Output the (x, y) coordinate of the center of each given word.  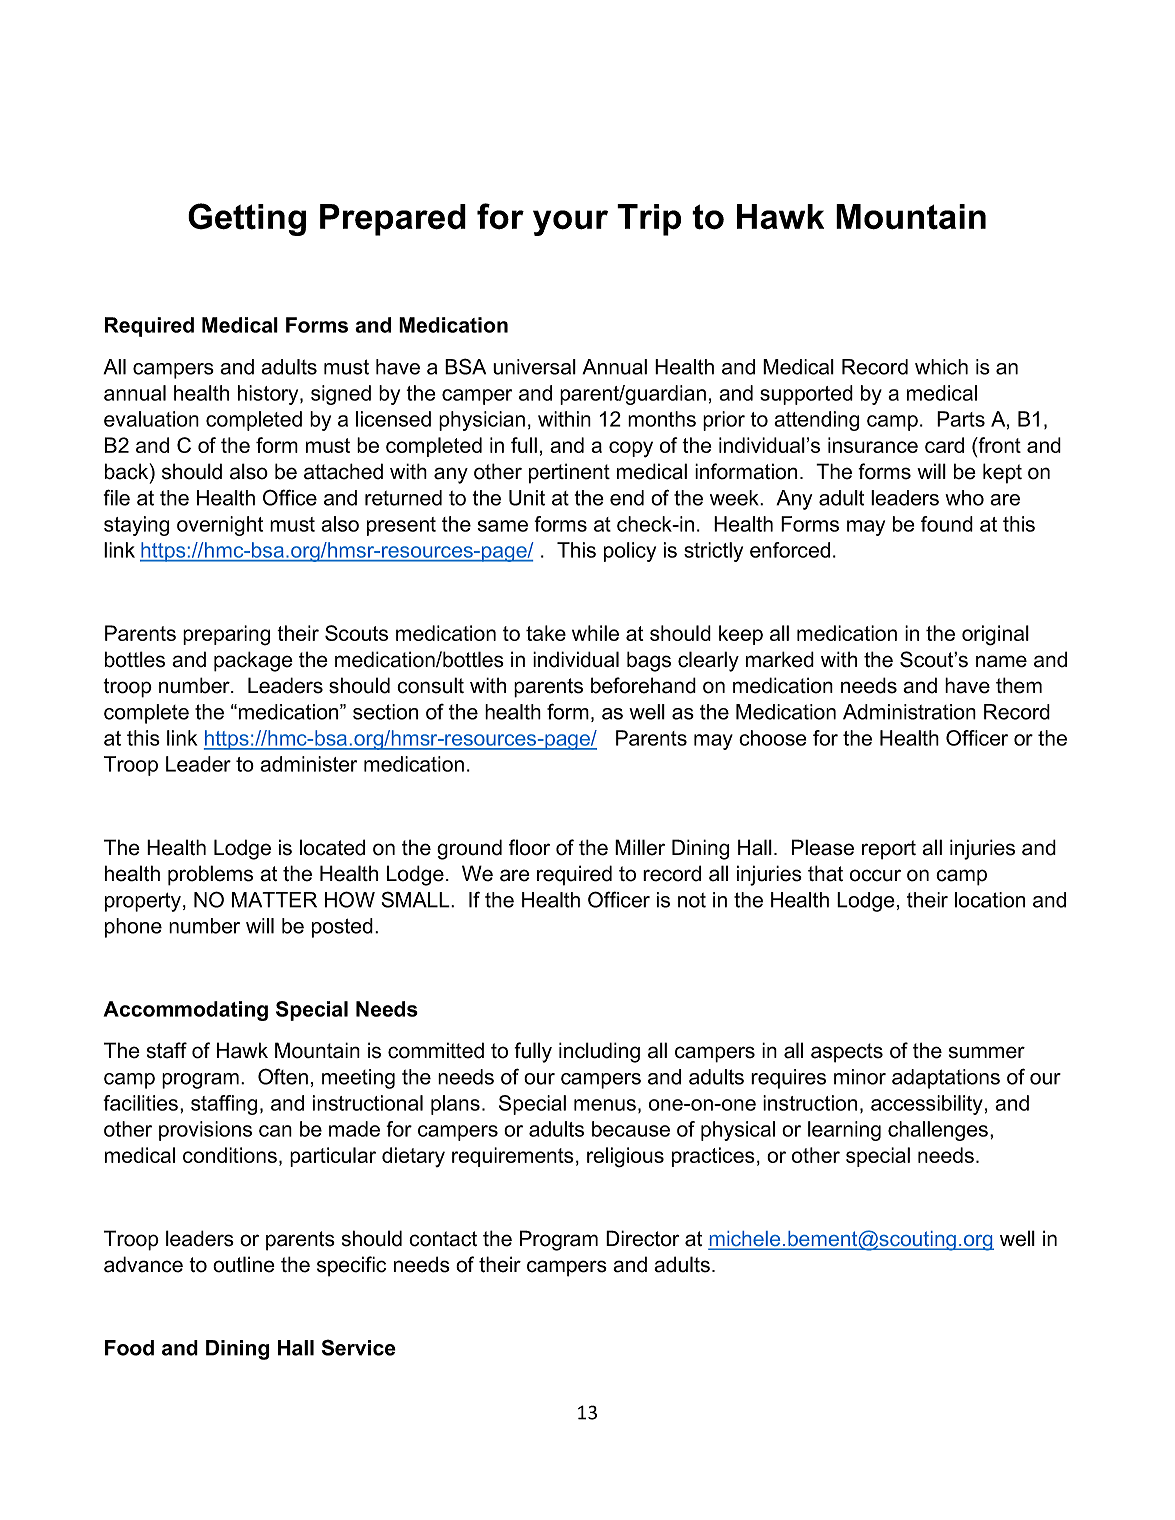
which (941, 367)
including (599, 1052)
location (990, 900)
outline (244, 1264)
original (995, 635)
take (546, 633)
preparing (226, 635)
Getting (247, 219)
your (570, 223)
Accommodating (186, 1011)
